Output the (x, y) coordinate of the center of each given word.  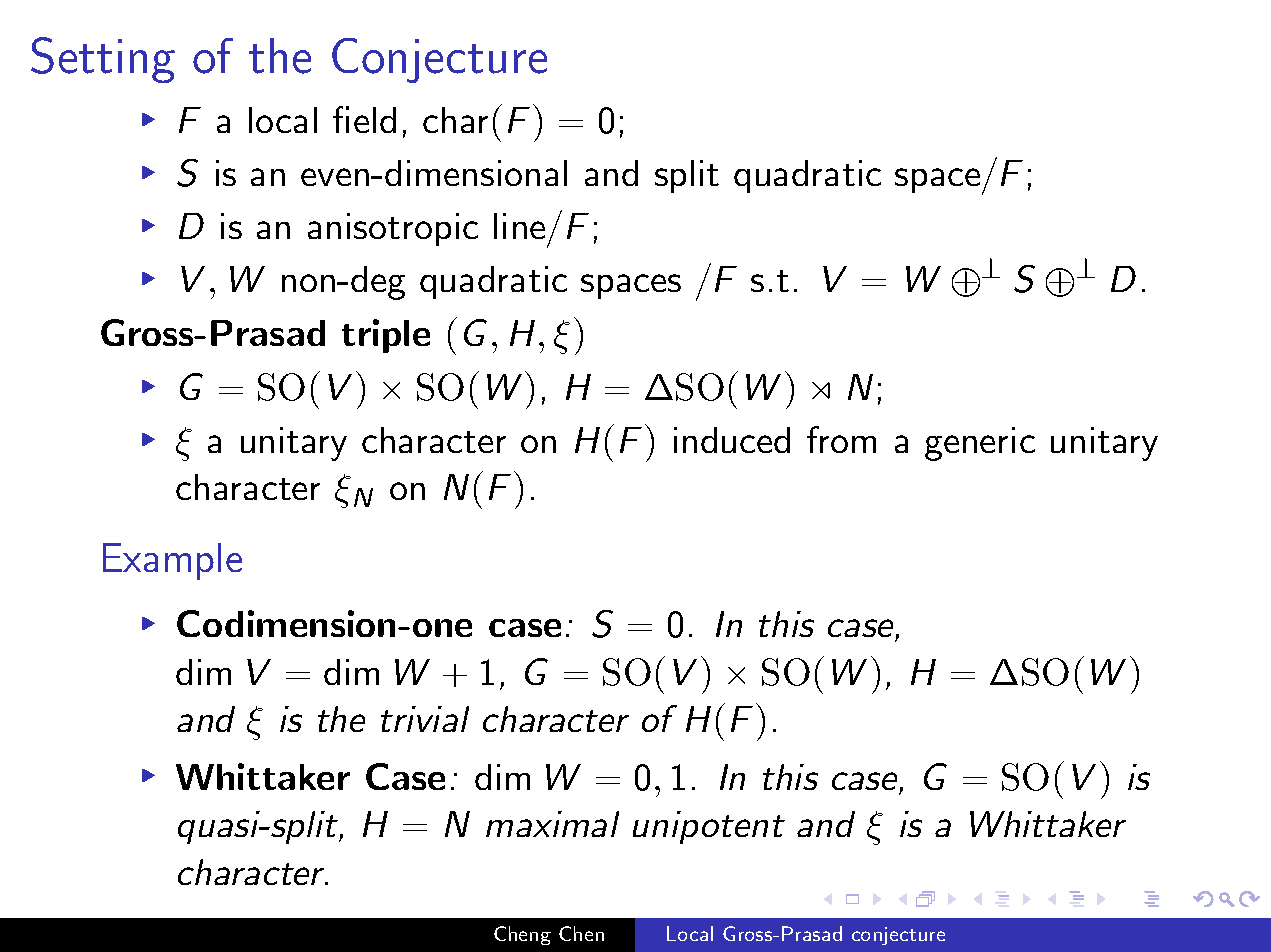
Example (172, 561)
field (364, 119)
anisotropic (393, 229)
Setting (103, 60)
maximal (552, 824)
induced (732, 440)
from (841, 439)
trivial (425, 719)
